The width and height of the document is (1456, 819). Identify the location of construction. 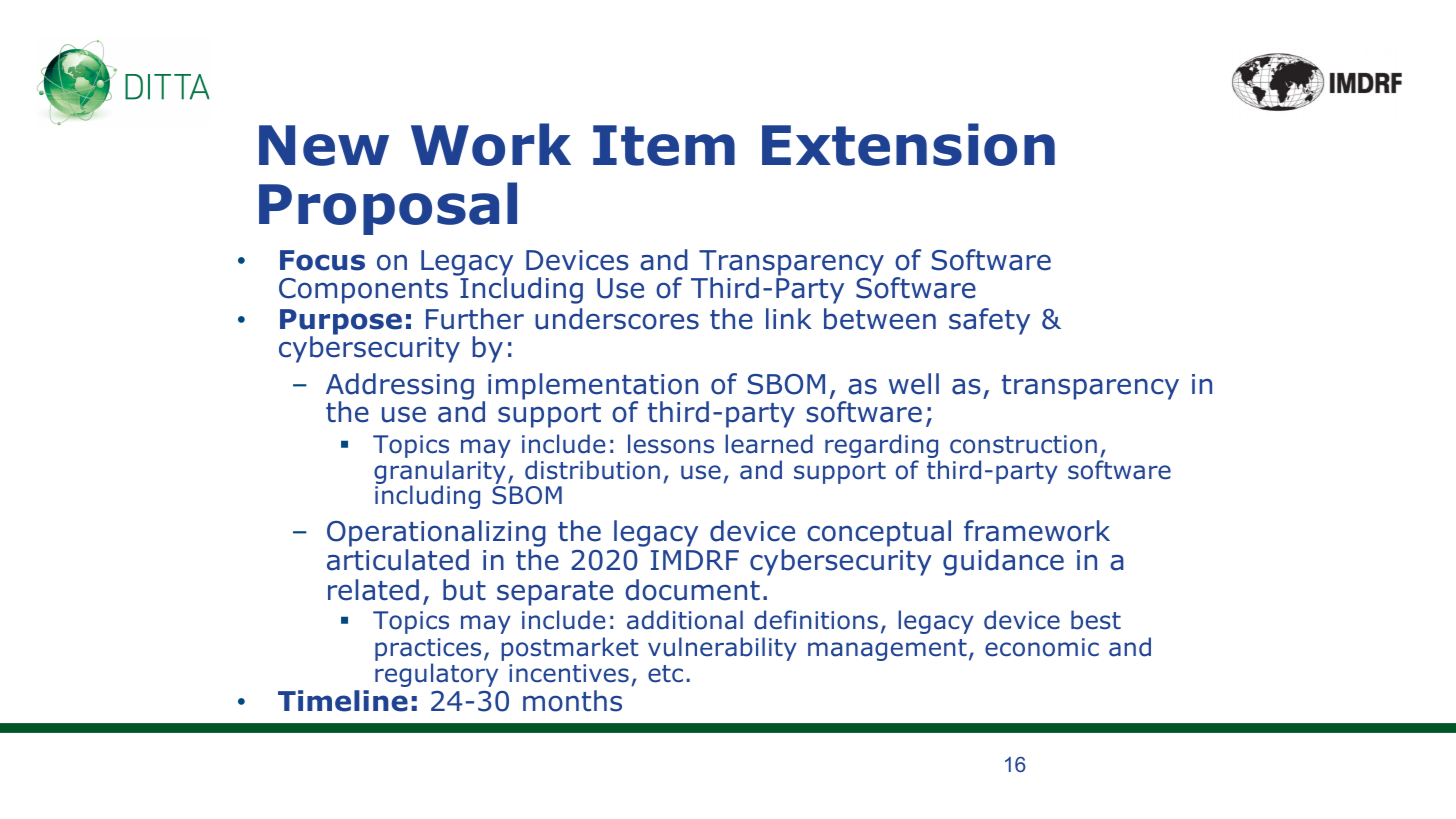
(1023, 444).
